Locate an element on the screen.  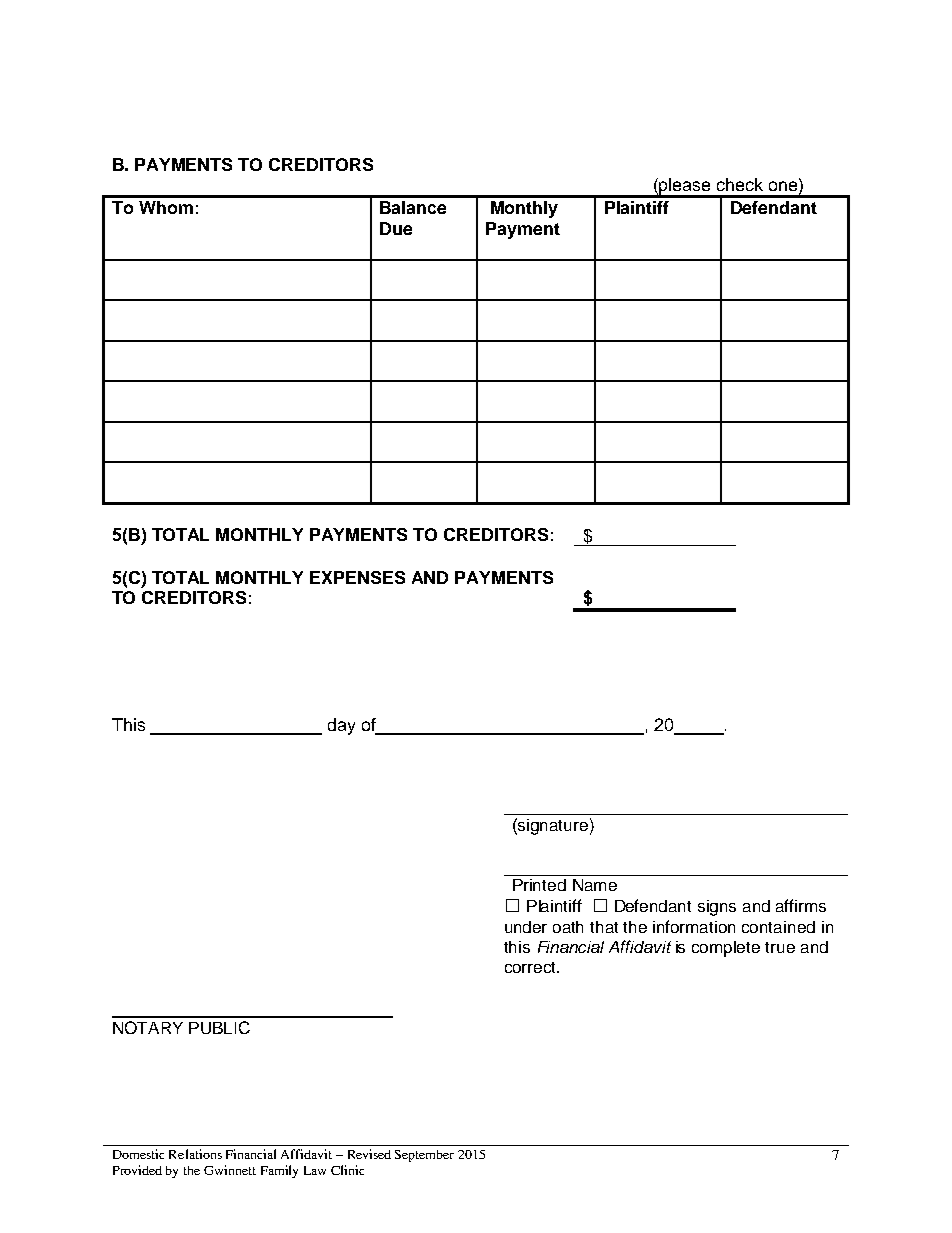
check is located at coordinates (740, 184).
